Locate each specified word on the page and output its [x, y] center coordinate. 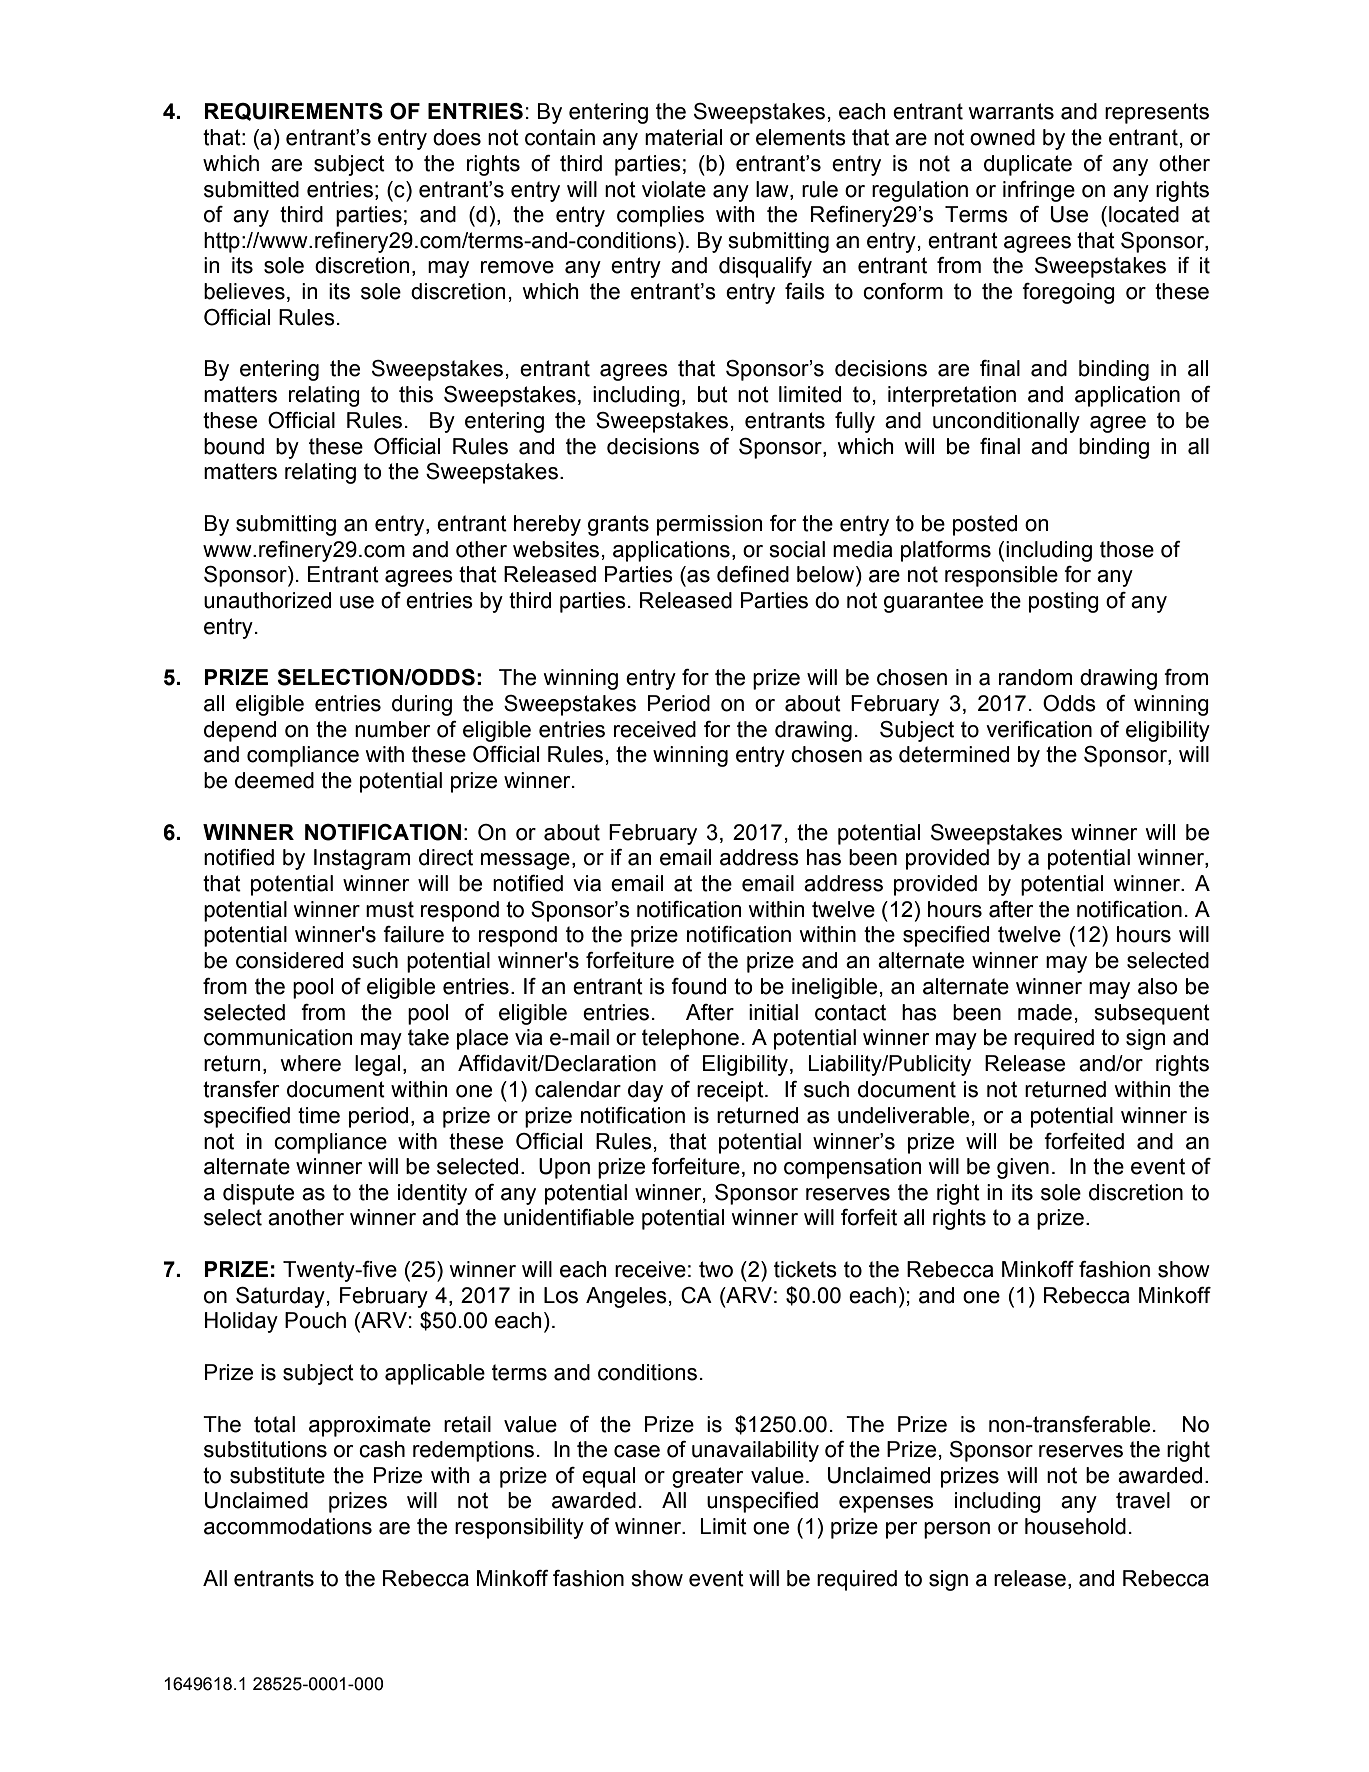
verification [1039, 729]
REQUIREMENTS [294, 112]
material [683, 137]
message [525, 861]
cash [382, 1449]
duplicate [1028, 165]
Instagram [362, 859]
